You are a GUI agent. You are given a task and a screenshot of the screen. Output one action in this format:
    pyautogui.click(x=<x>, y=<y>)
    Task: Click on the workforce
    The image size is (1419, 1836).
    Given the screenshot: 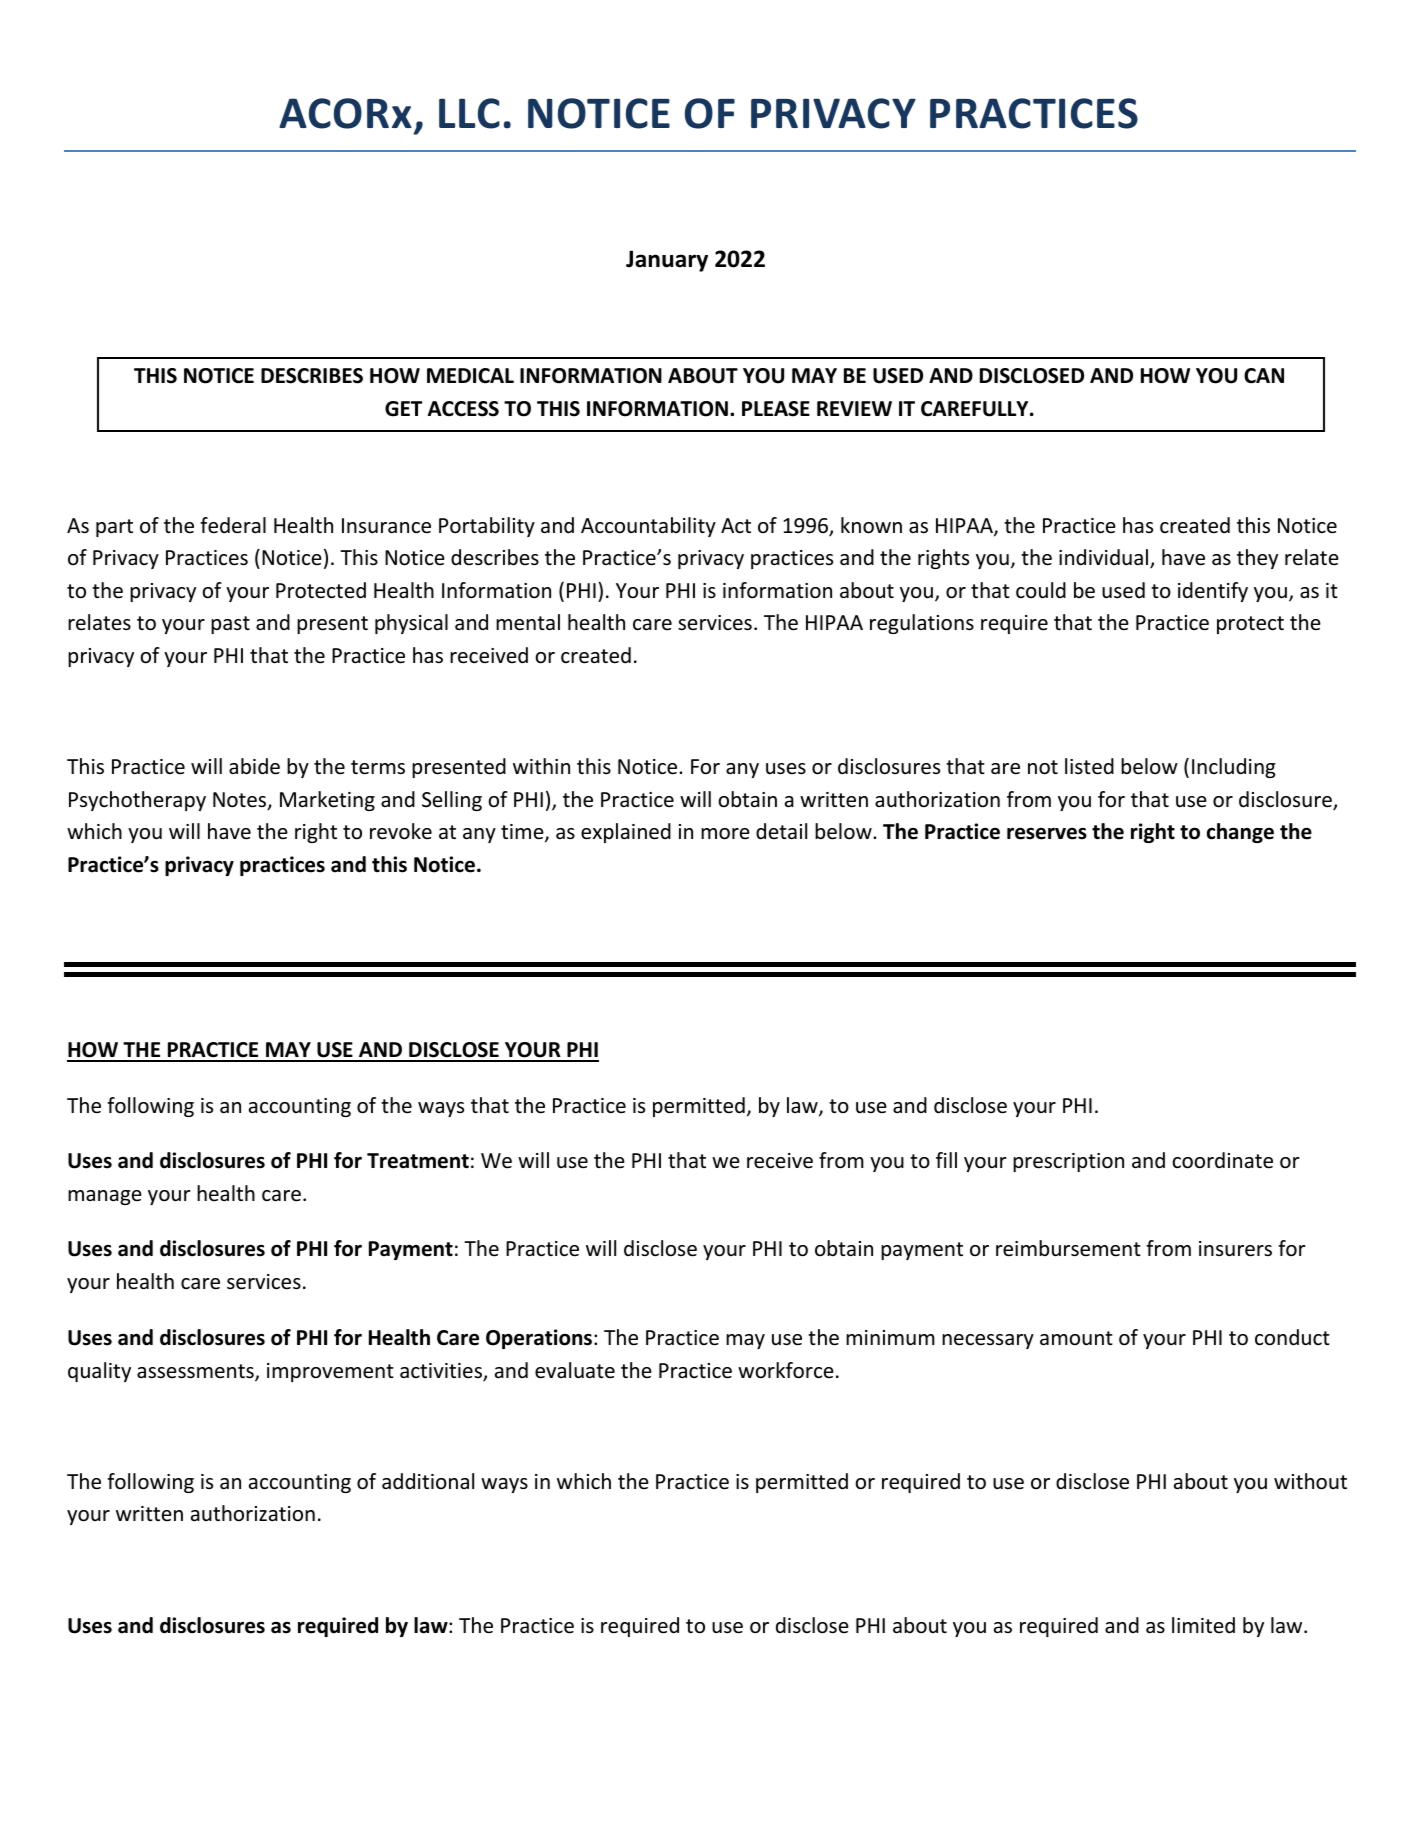 What is the action you would take?
    pyautogui.click(x=786, y=1370)
